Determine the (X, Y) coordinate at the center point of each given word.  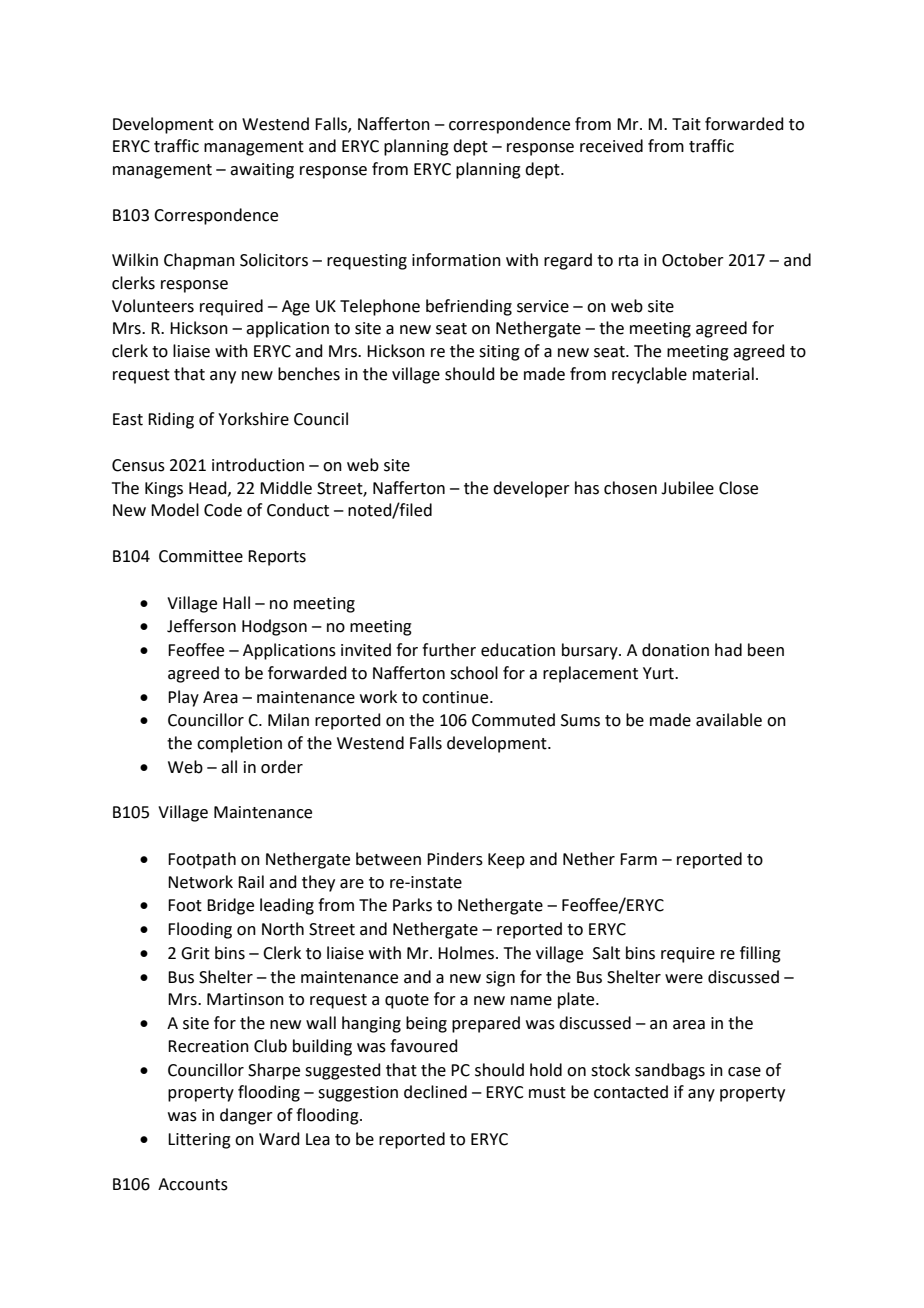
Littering (199, 1141)
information (456, 260)
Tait (686, 124)
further (449, 650)
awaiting (262, 171)
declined (435, 1092)
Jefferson (201, 626)
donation (675, 650)
